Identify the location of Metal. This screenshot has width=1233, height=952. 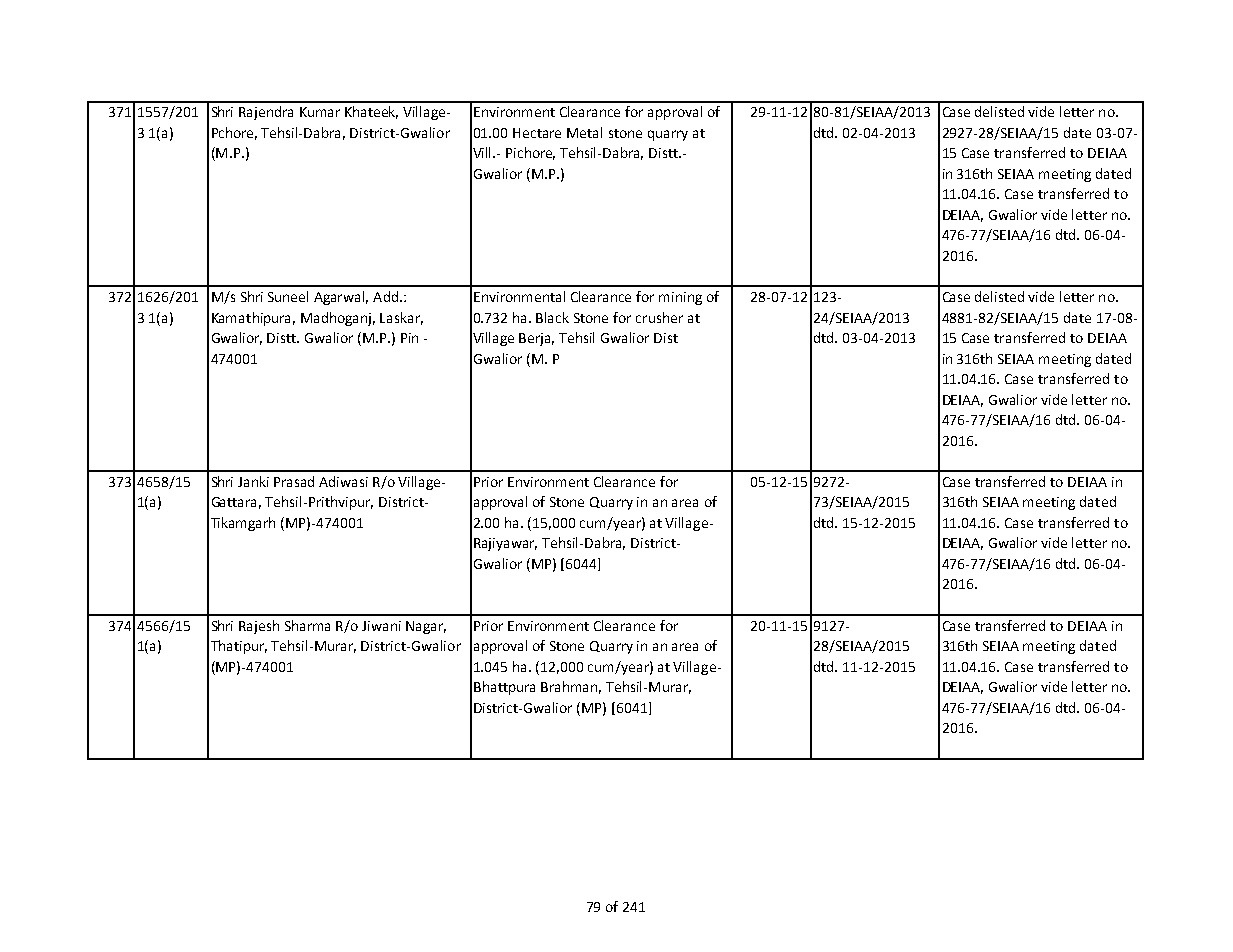
(584, 132).
